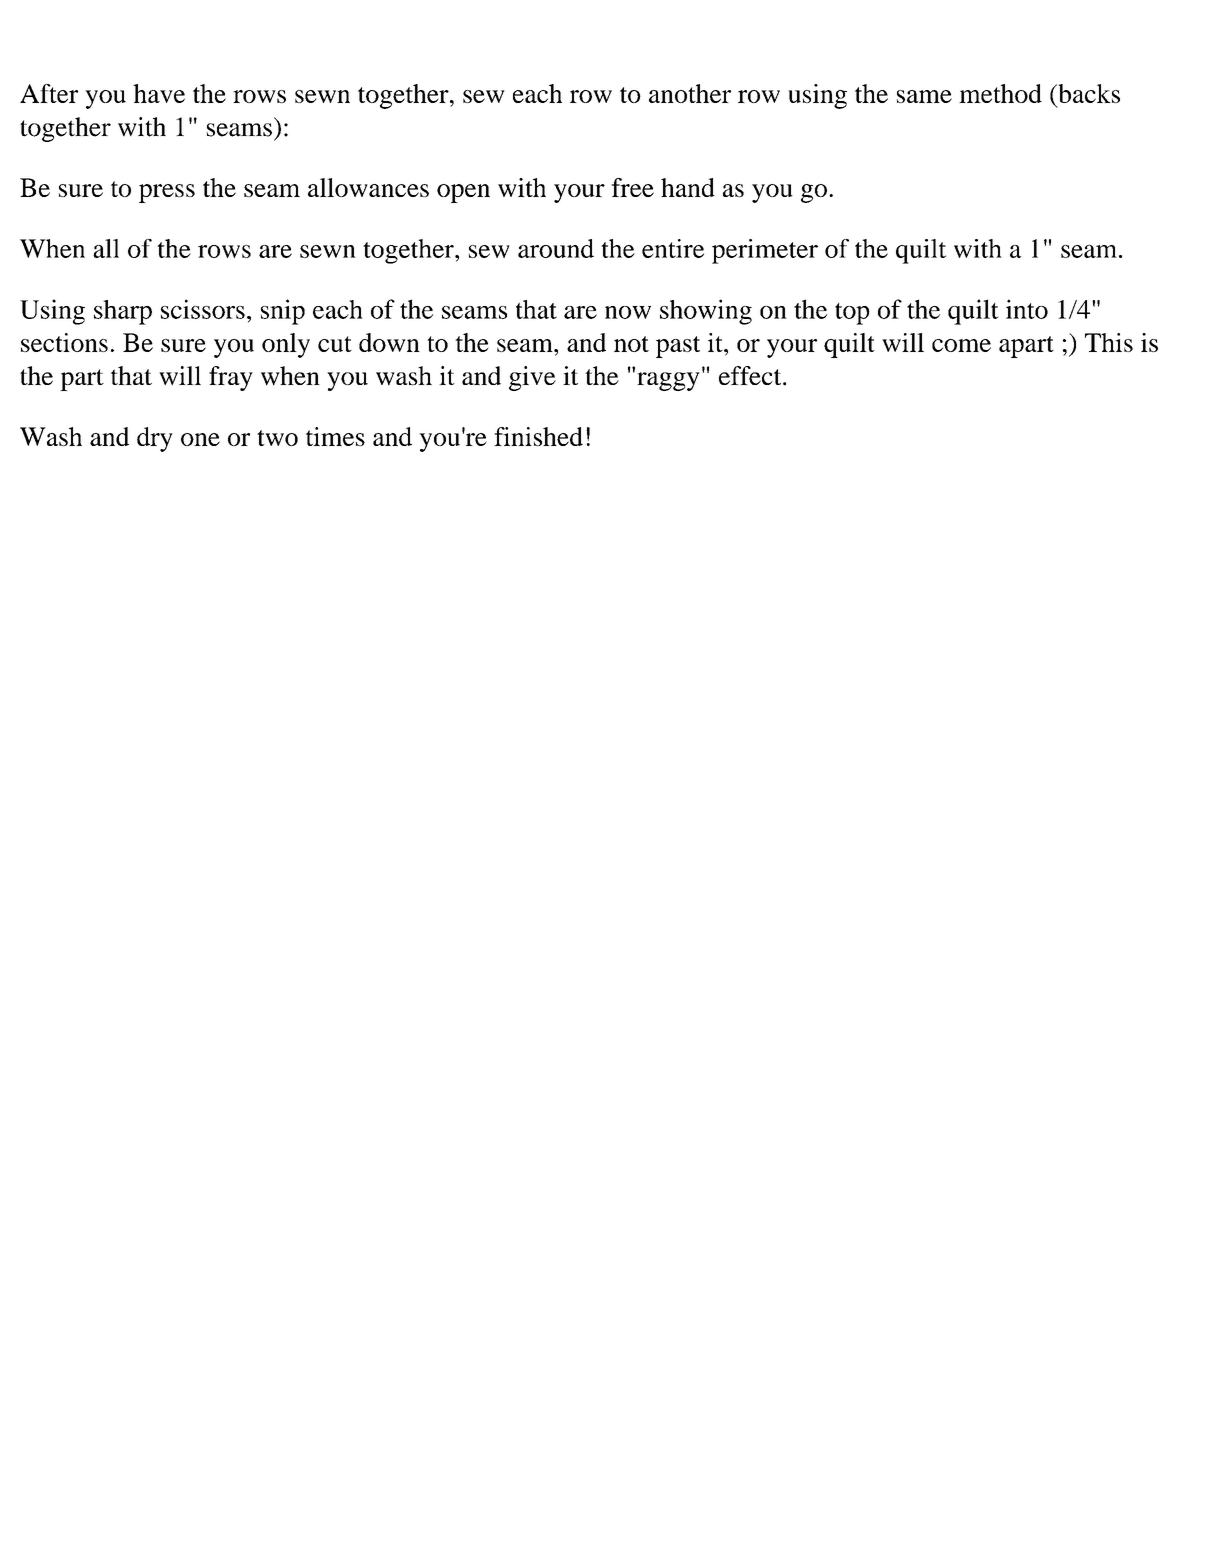  I want to click on around, so click(556, 248).
